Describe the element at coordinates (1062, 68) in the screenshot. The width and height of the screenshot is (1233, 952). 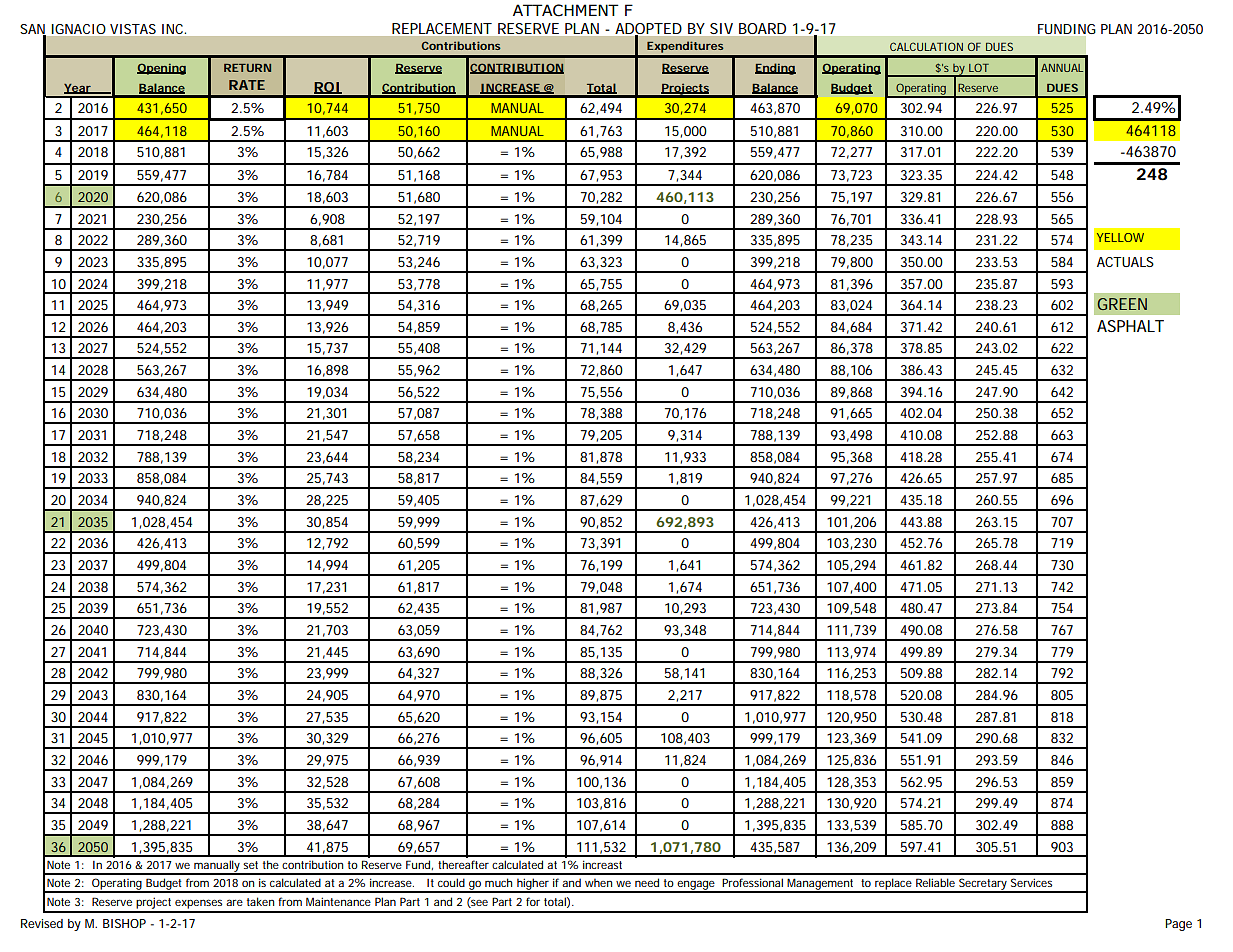
I see `ANNUAL` at that location.
